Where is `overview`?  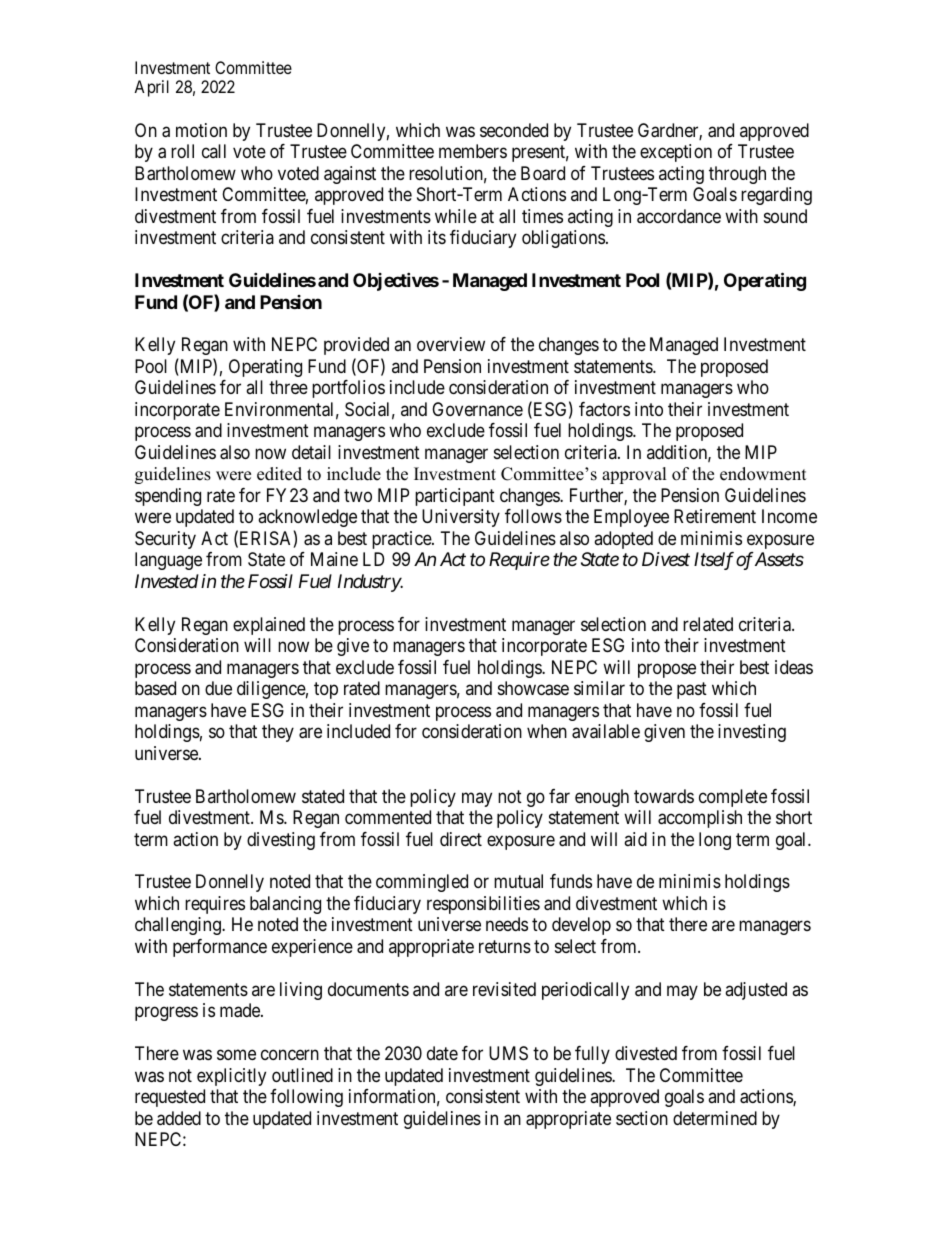 overview is located at coordinates (451, 344).
